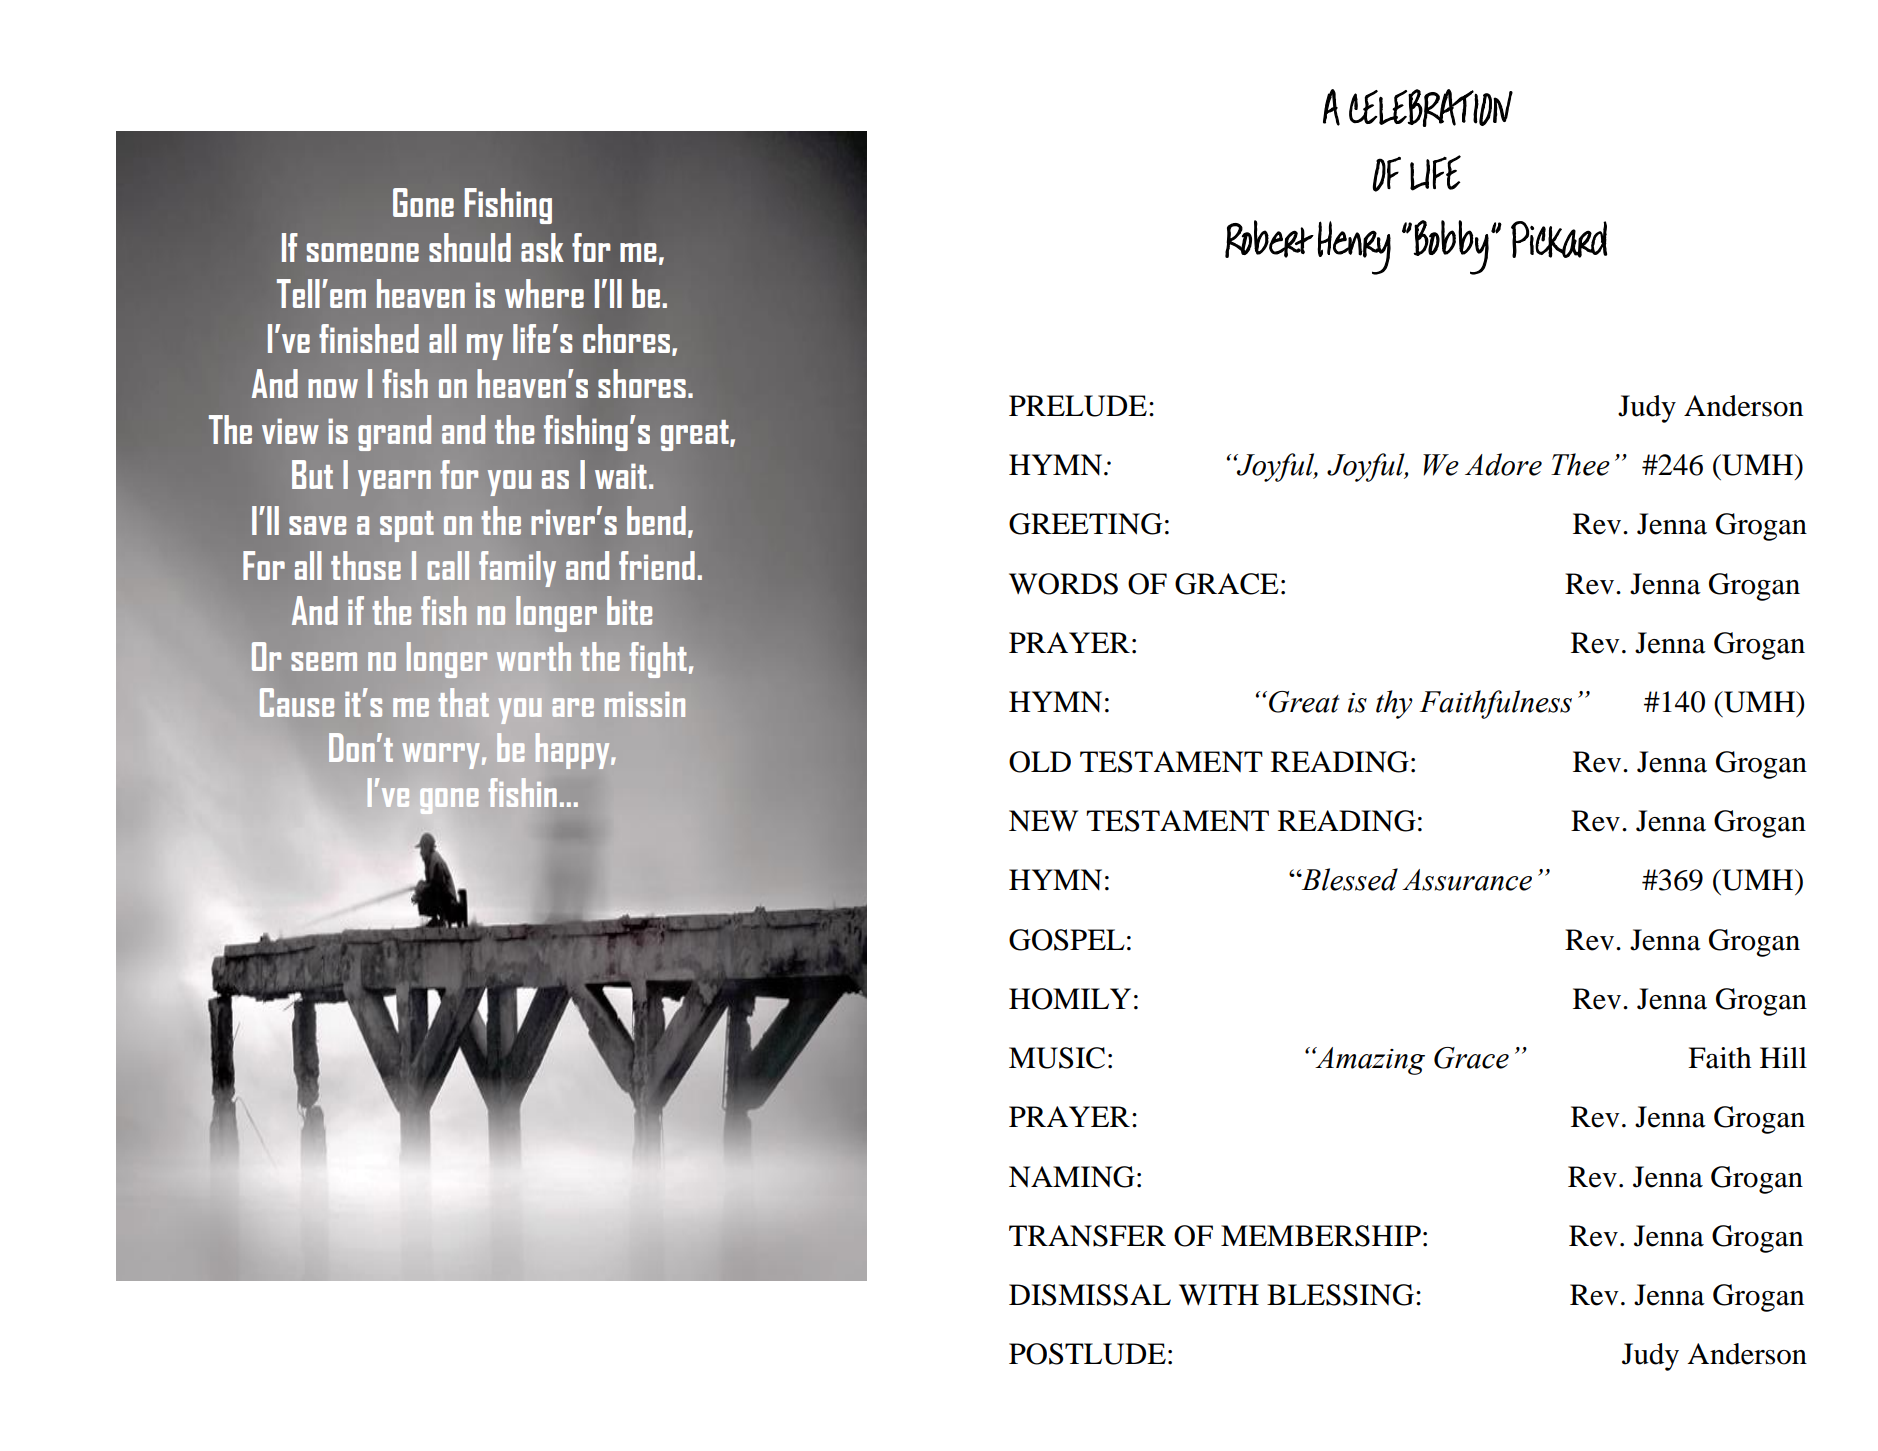 This page has width=1878, height=1451. I want to click on Robert, so click(1269, 239).
